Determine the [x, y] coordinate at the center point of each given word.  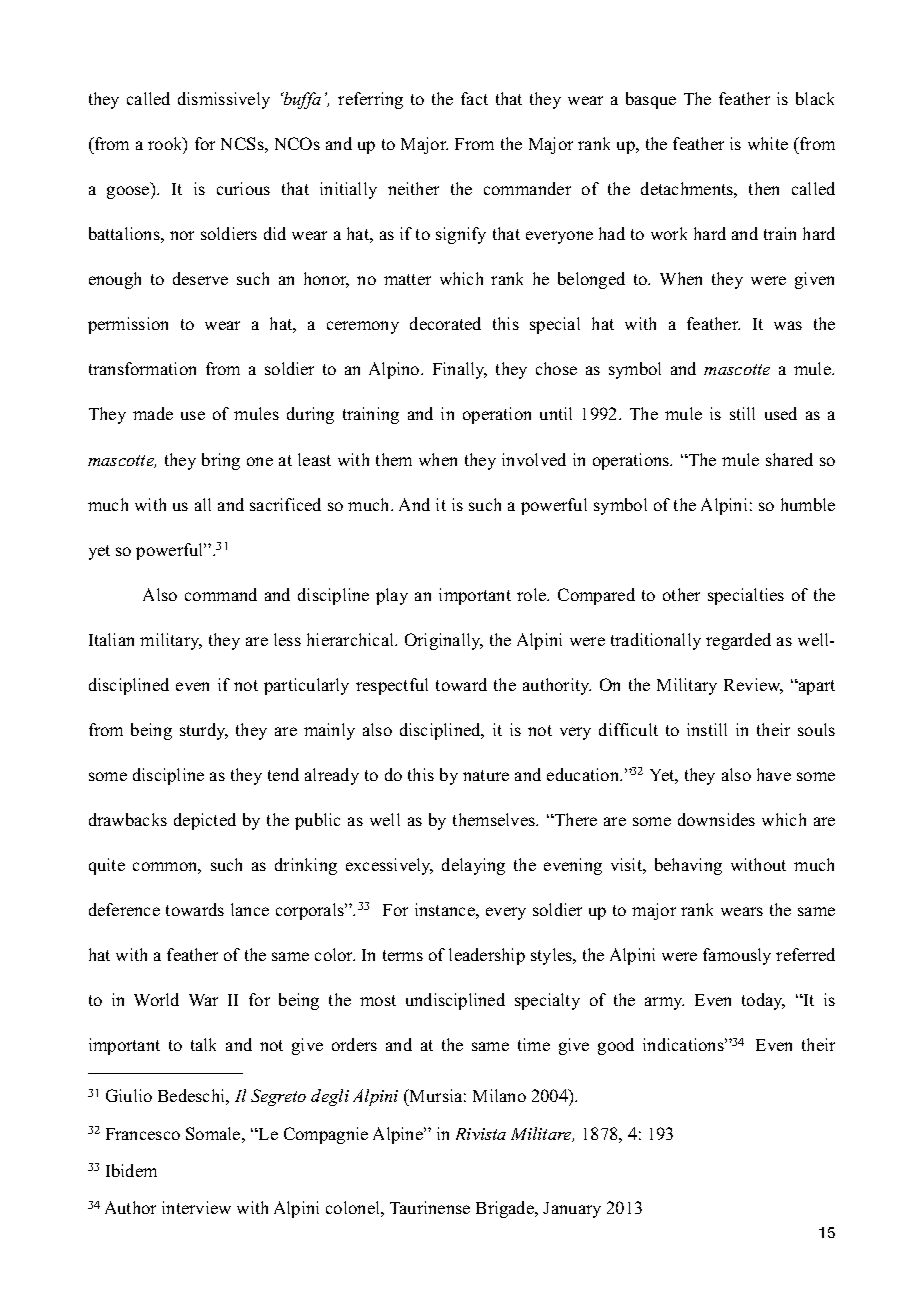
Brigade [506, 1209]
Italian [111, 639]
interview [196, 1207]
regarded [738, 641]
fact [474, 98]
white [768, 143]
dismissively [224, 100]
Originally [444, 641]
